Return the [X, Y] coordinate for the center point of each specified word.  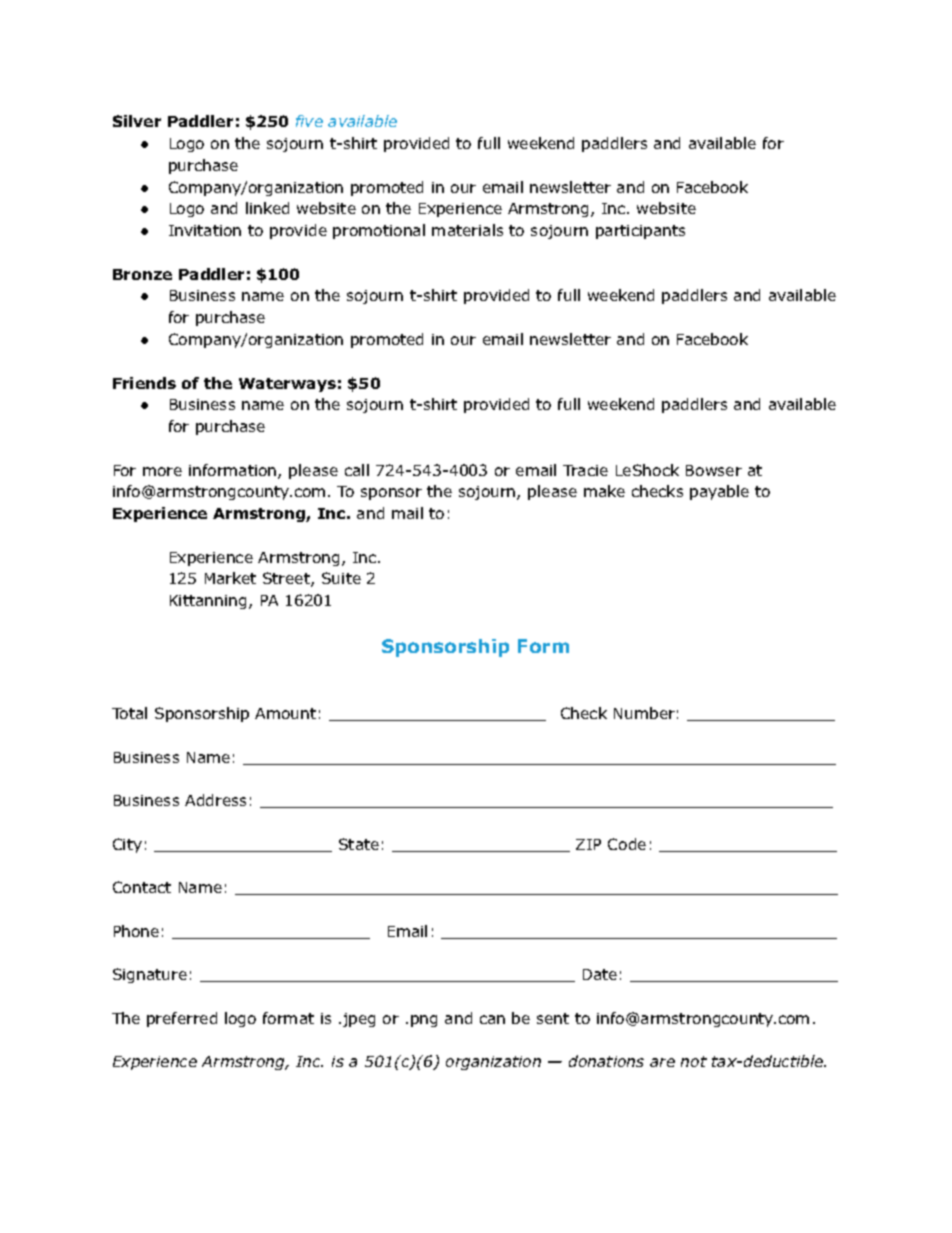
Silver [137, 121]
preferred [182, 1019]
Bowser [714, 470]
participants [640, 232]
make [604, 491]
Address [215, 800]
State [359, 844]
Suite [341, 578]
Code [627, 844]
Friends [144, 383]
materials [467, 230]
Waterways [287, 385]
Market [230, 578]
